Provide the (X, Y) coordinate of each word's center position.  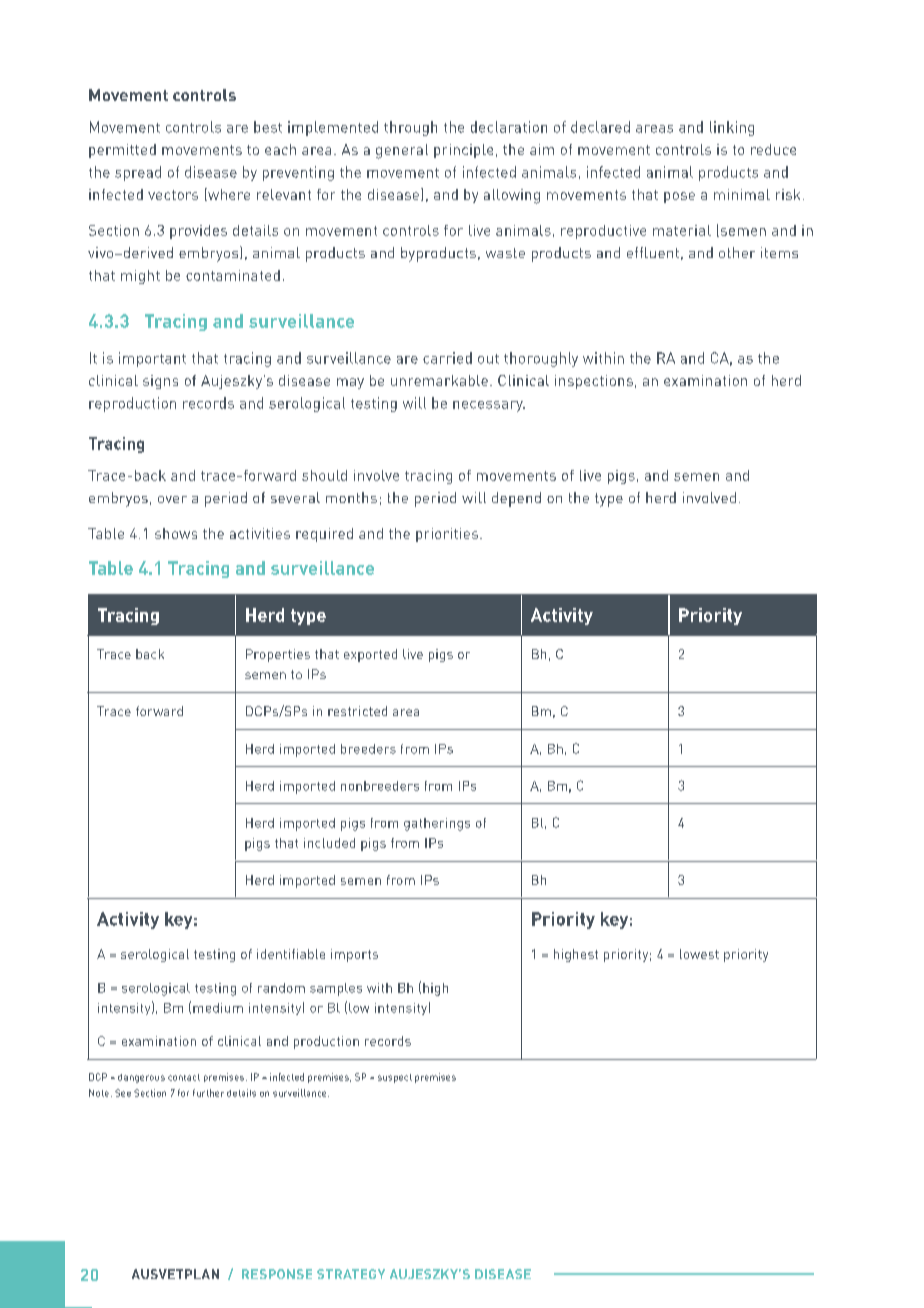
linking (732, 128)
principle (463, 151)
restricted (357, 711)
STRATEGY (351, 1274)
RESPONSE (277, 1274)
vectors (173, 195)
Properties (278, 655)
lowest (699, 954)
